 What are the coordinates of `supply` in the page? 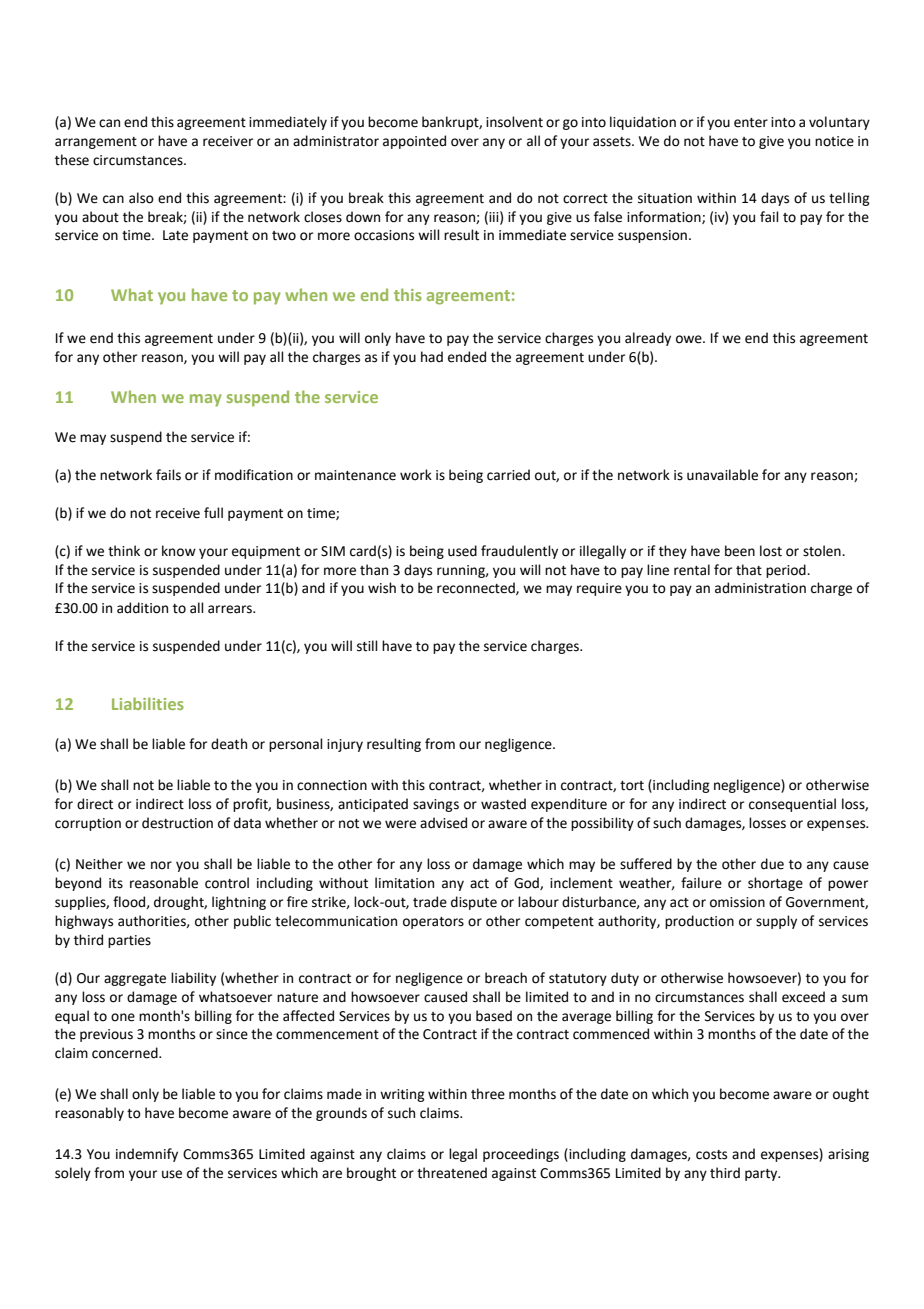 It's located at (776, 922).
